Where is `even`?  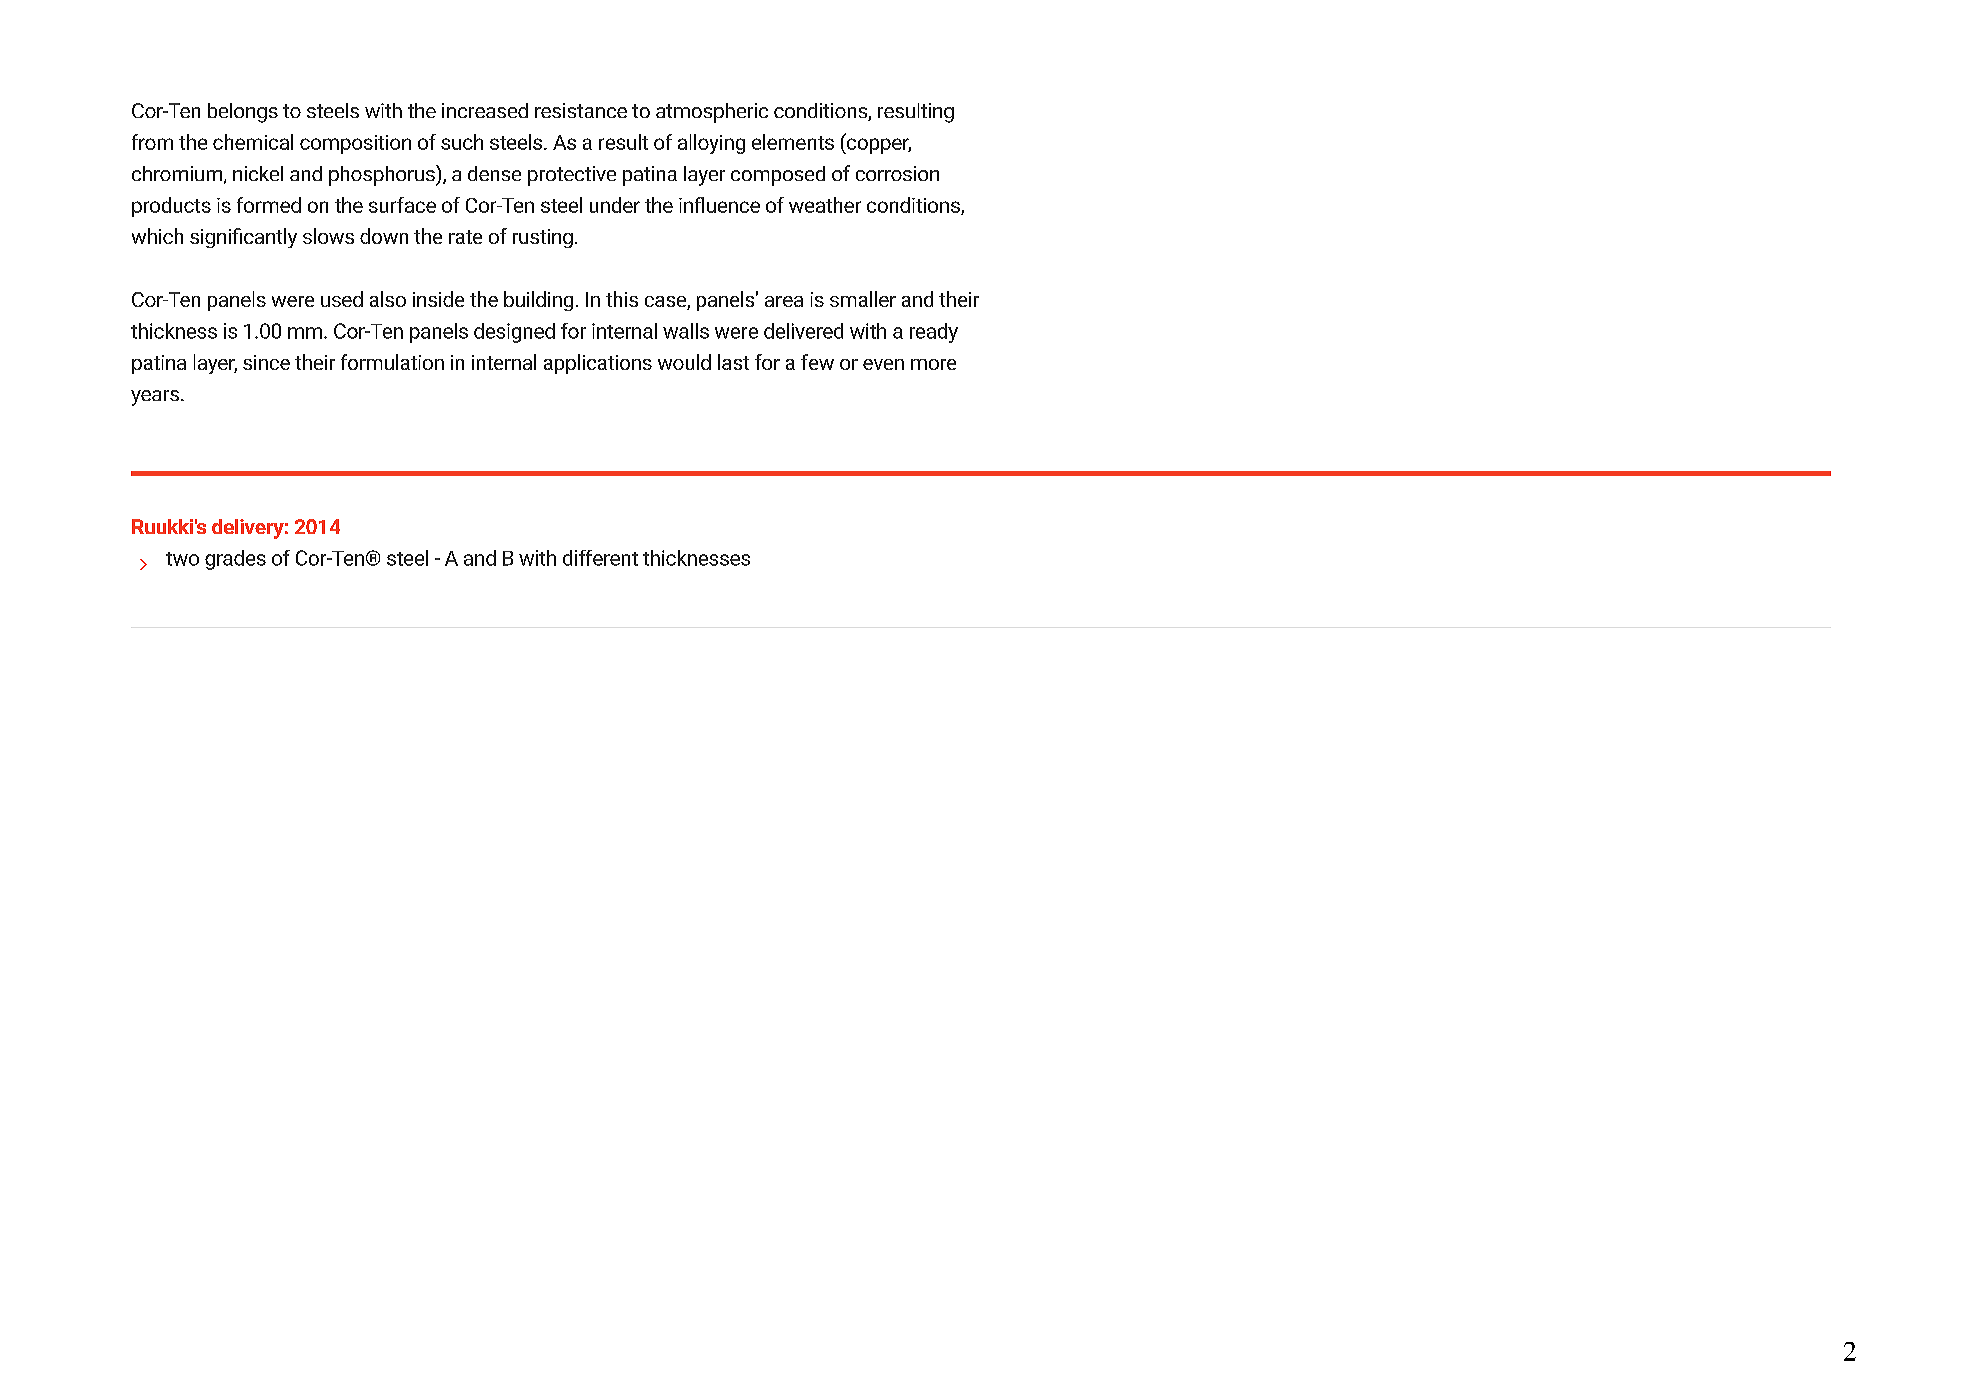 even is located at coordinates (883, 364).
